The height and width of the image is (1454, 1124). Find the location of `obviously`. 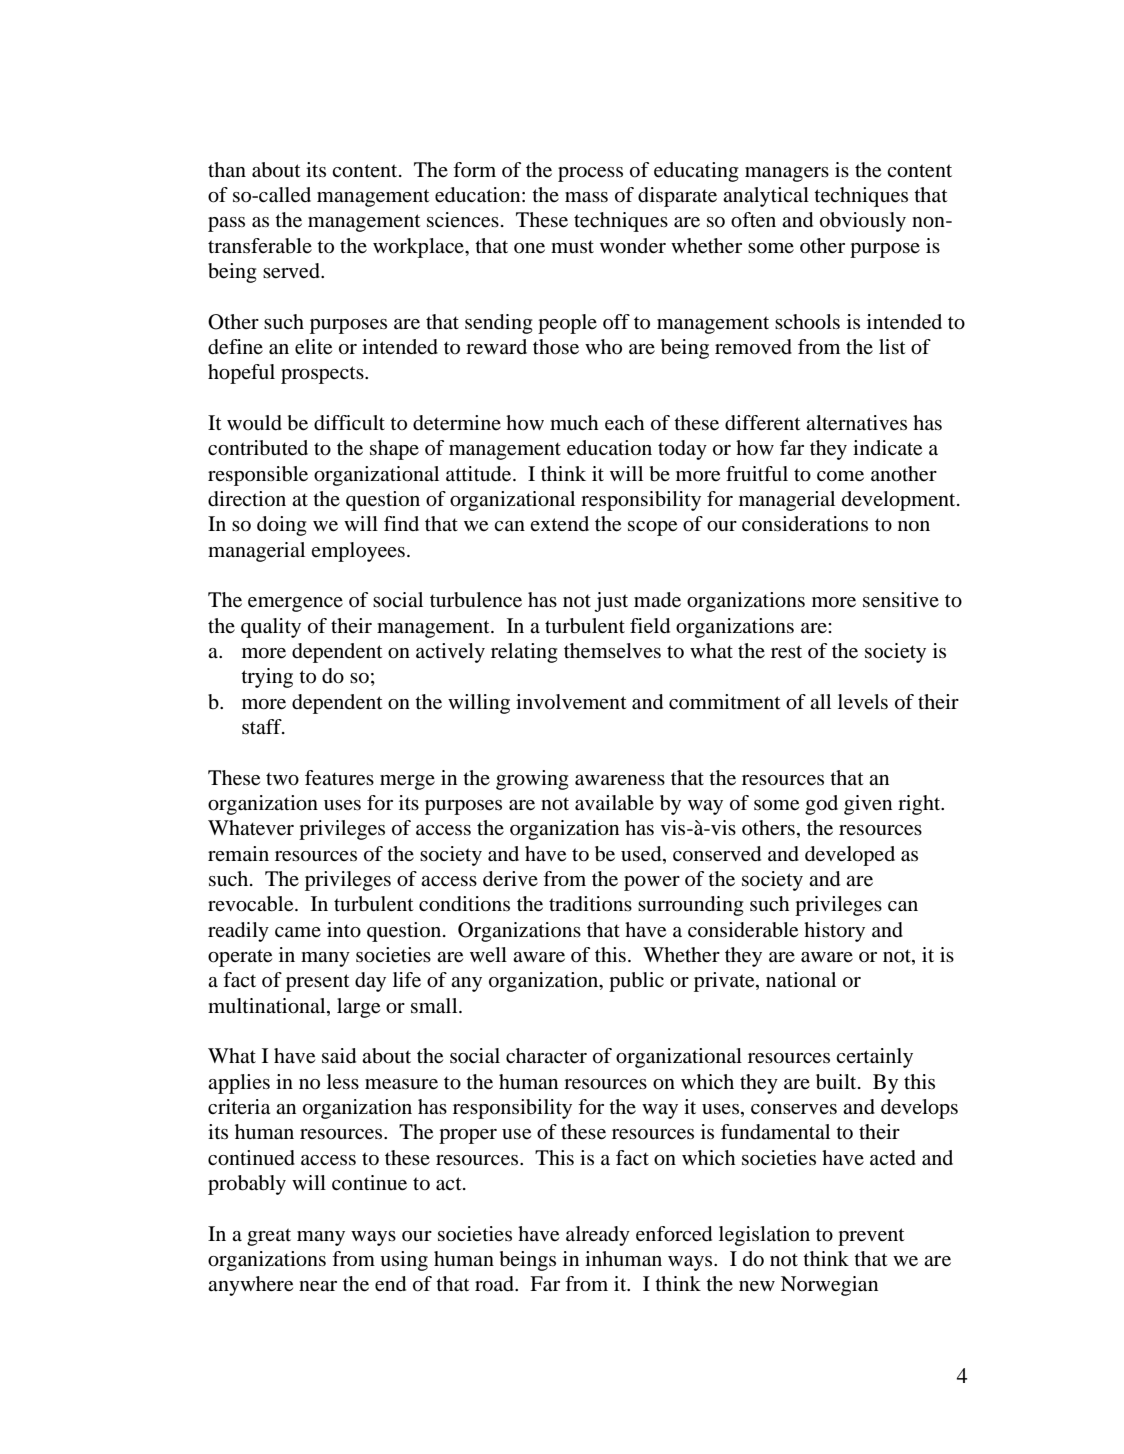

obviously is located at coordinates (863, 222).
